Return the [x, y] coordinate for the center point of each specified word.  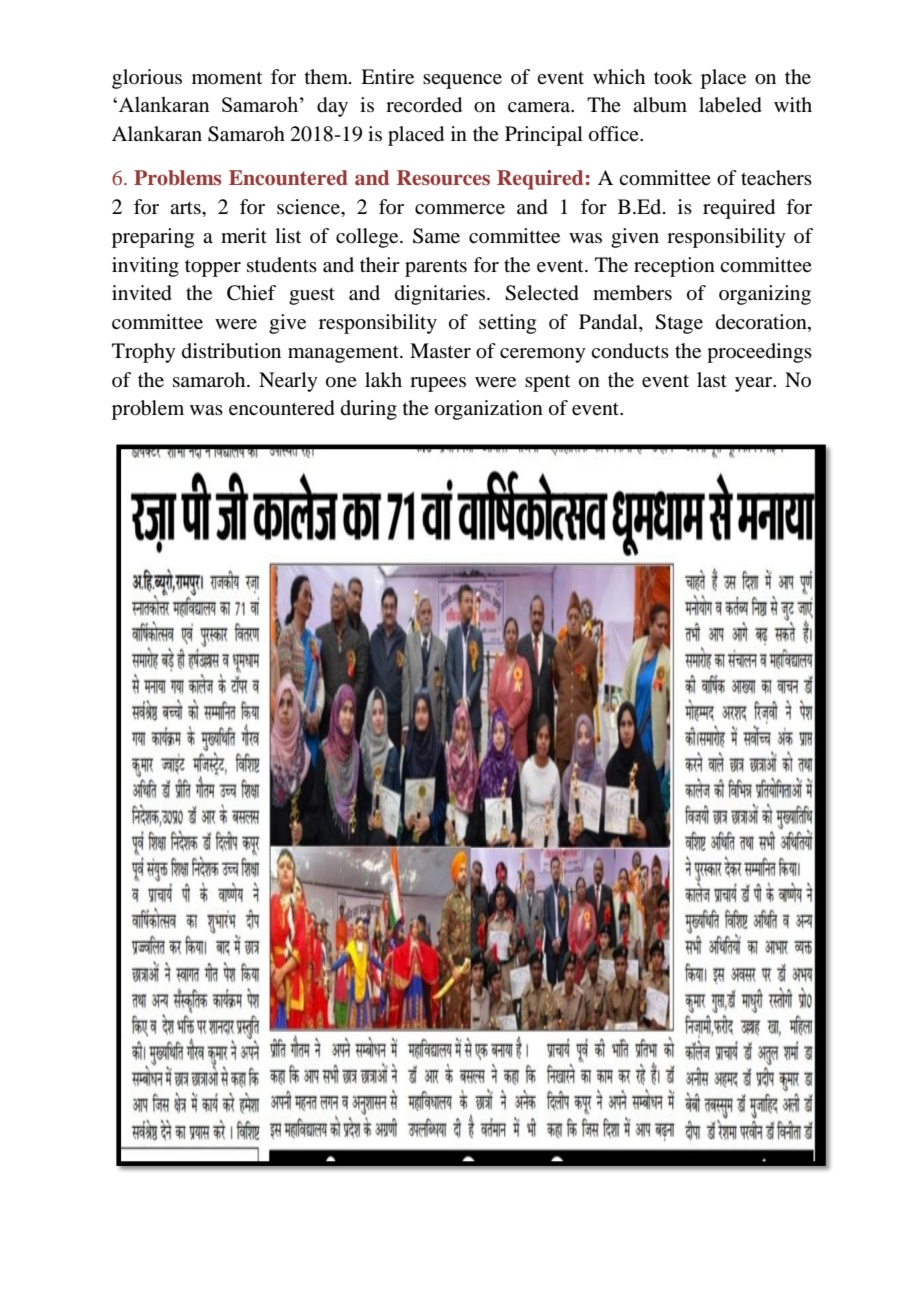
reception [674, 267]
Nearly [288, 382]
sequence [462, 81]
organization [489, 410]
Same [436, 236]
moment [227, 78]
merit [244, 236]
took [673, 76]
